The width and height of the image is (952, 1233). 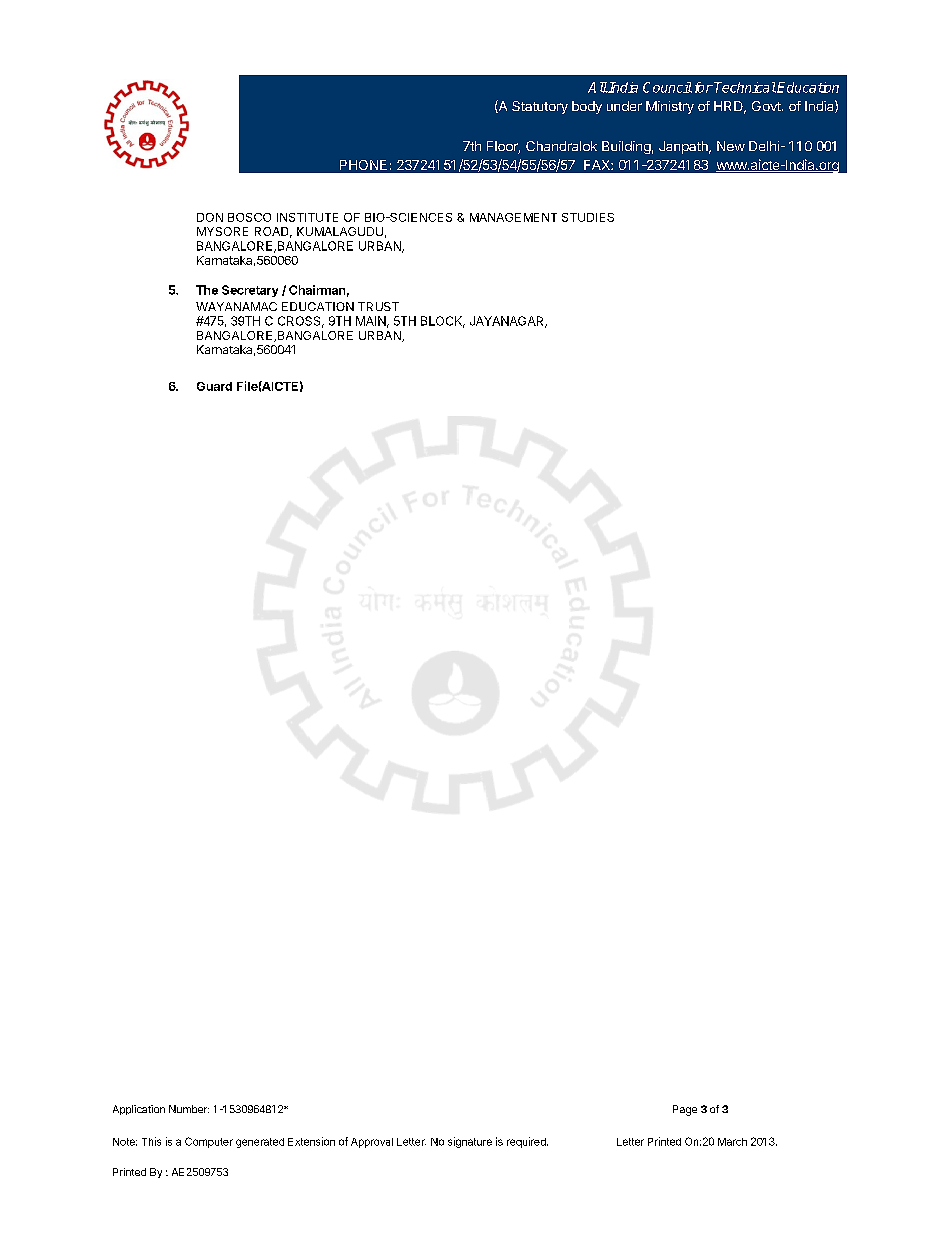 I want to click on Computer, so click(x=209, y=1142).
